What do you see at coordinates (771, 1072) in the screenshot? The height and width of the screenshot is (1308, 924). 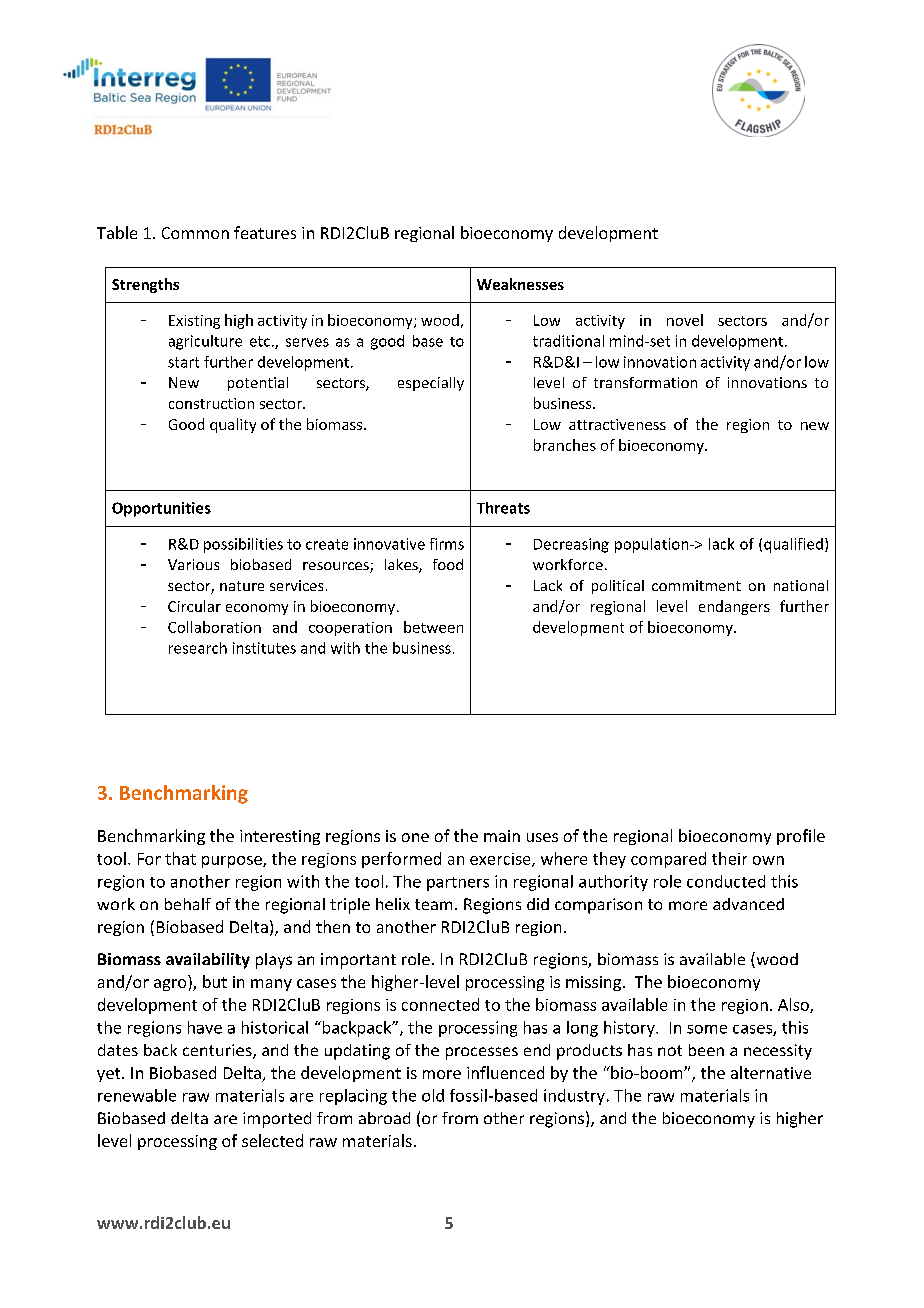 I see `alternative` at bounding box center [771, 1072].
